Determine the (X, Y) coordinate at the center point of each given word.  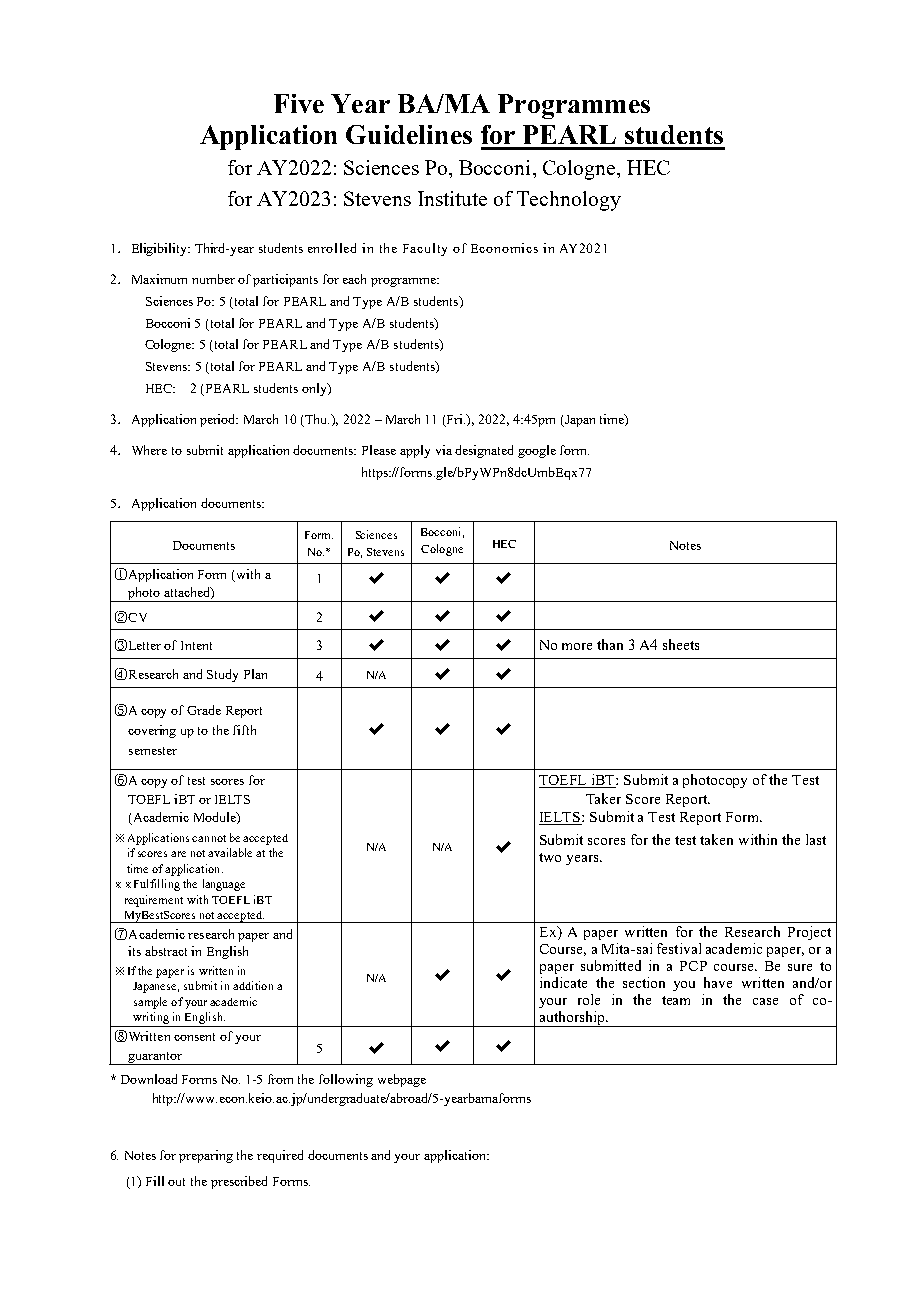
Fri (456, 419)
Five (299, 103)
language (224, 885)
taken (716, 839)
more (577, 646)
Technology (569, 201)
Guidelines (409, 134)
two (550, 857)
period (219, 420)
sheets (681, 644)
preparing (206, 1156)
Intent (196, 645)
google (537, 451)
